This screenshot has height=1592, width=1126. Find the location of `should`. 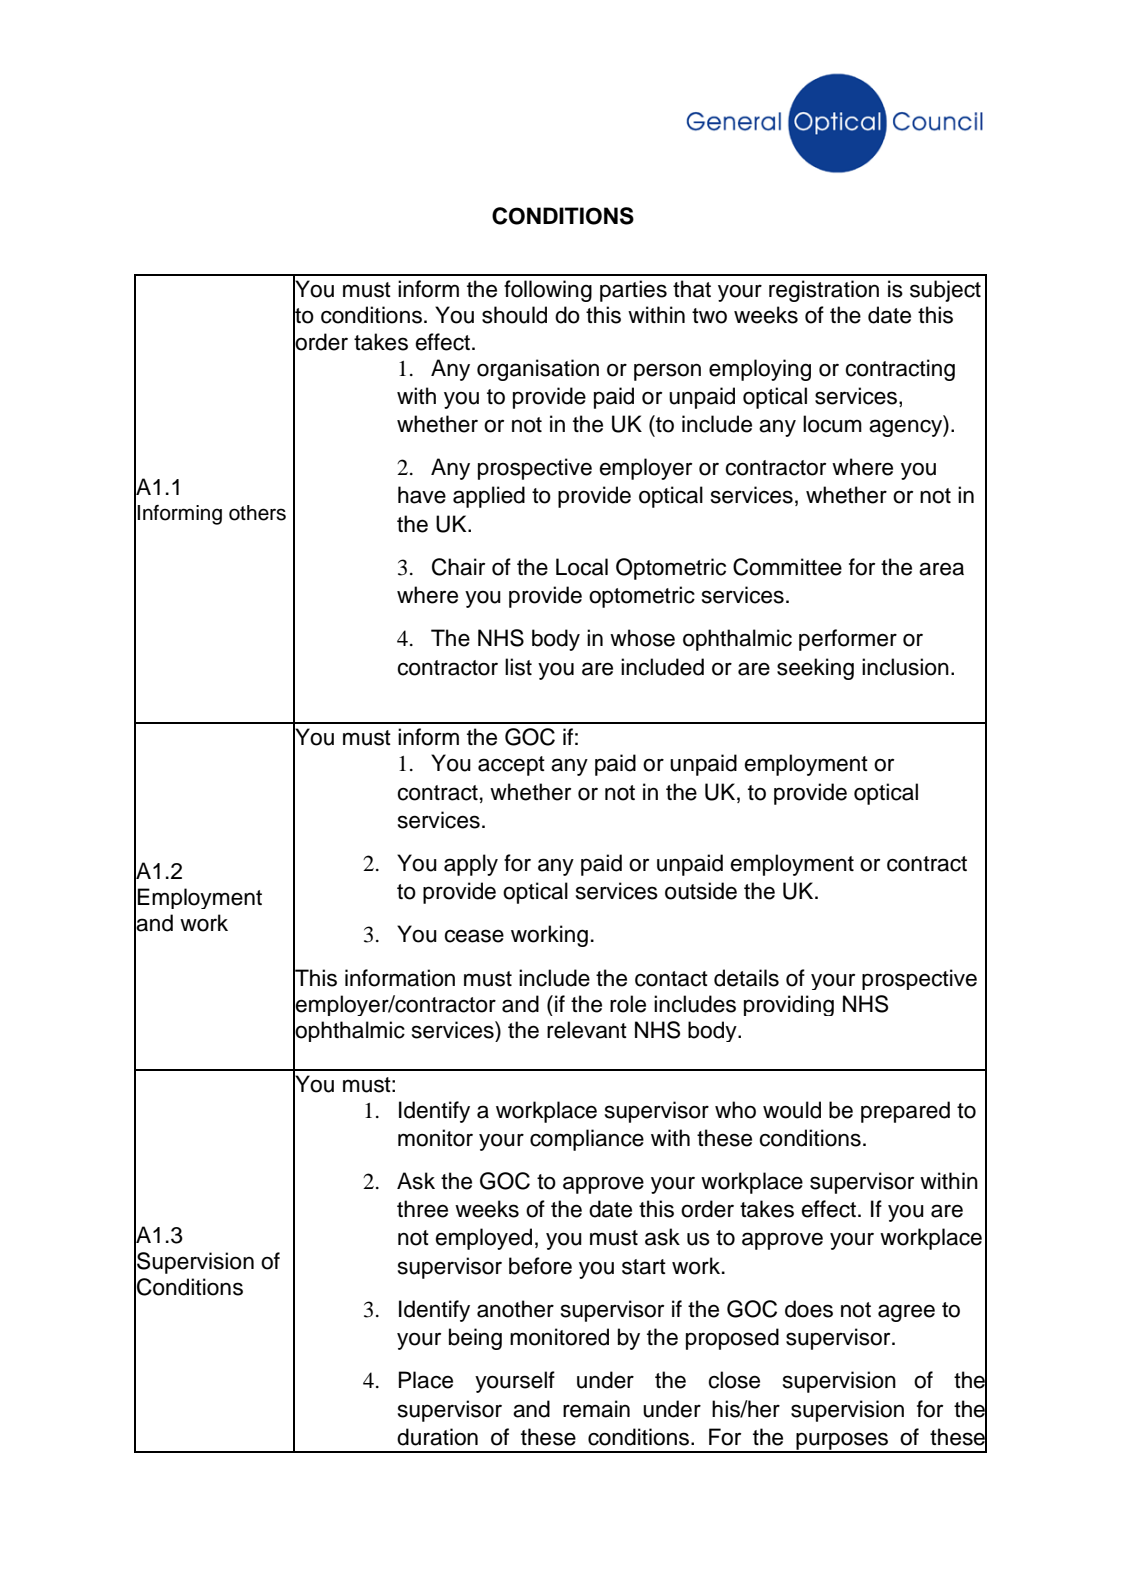

should is located at coordinates (514, 315).
